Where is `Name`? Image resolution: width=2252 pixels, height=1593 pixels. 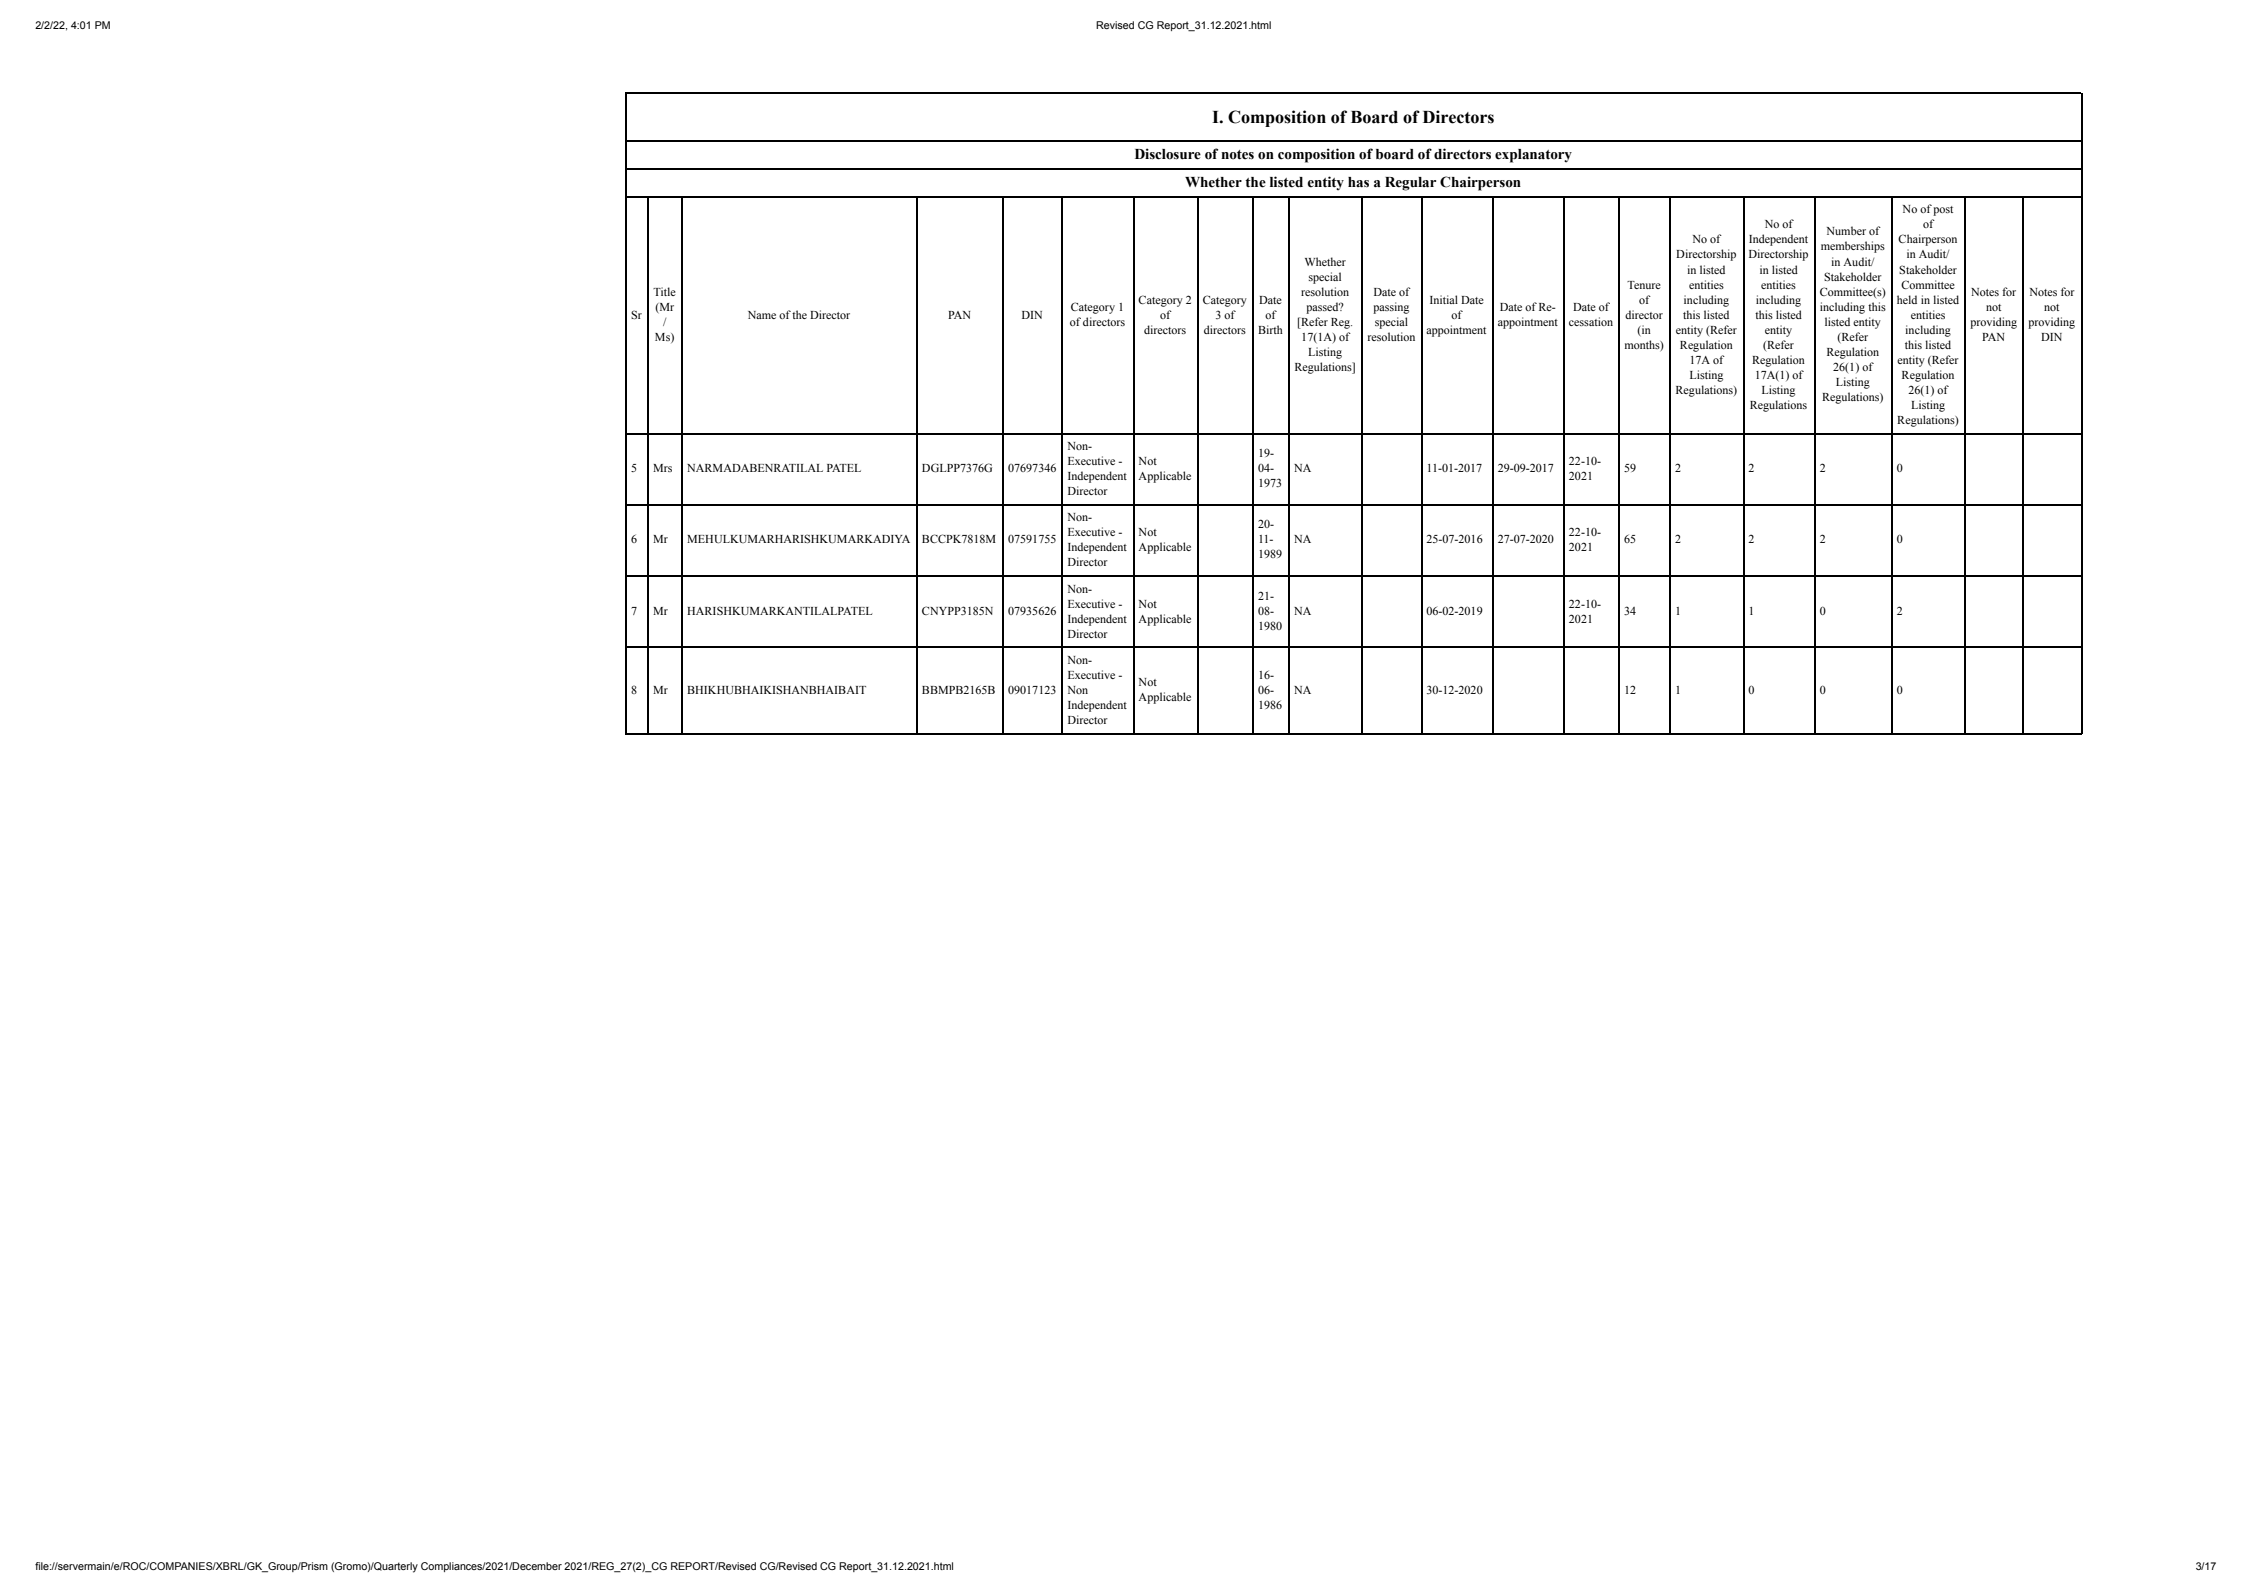 Name is located at coordinates (762, 315).
